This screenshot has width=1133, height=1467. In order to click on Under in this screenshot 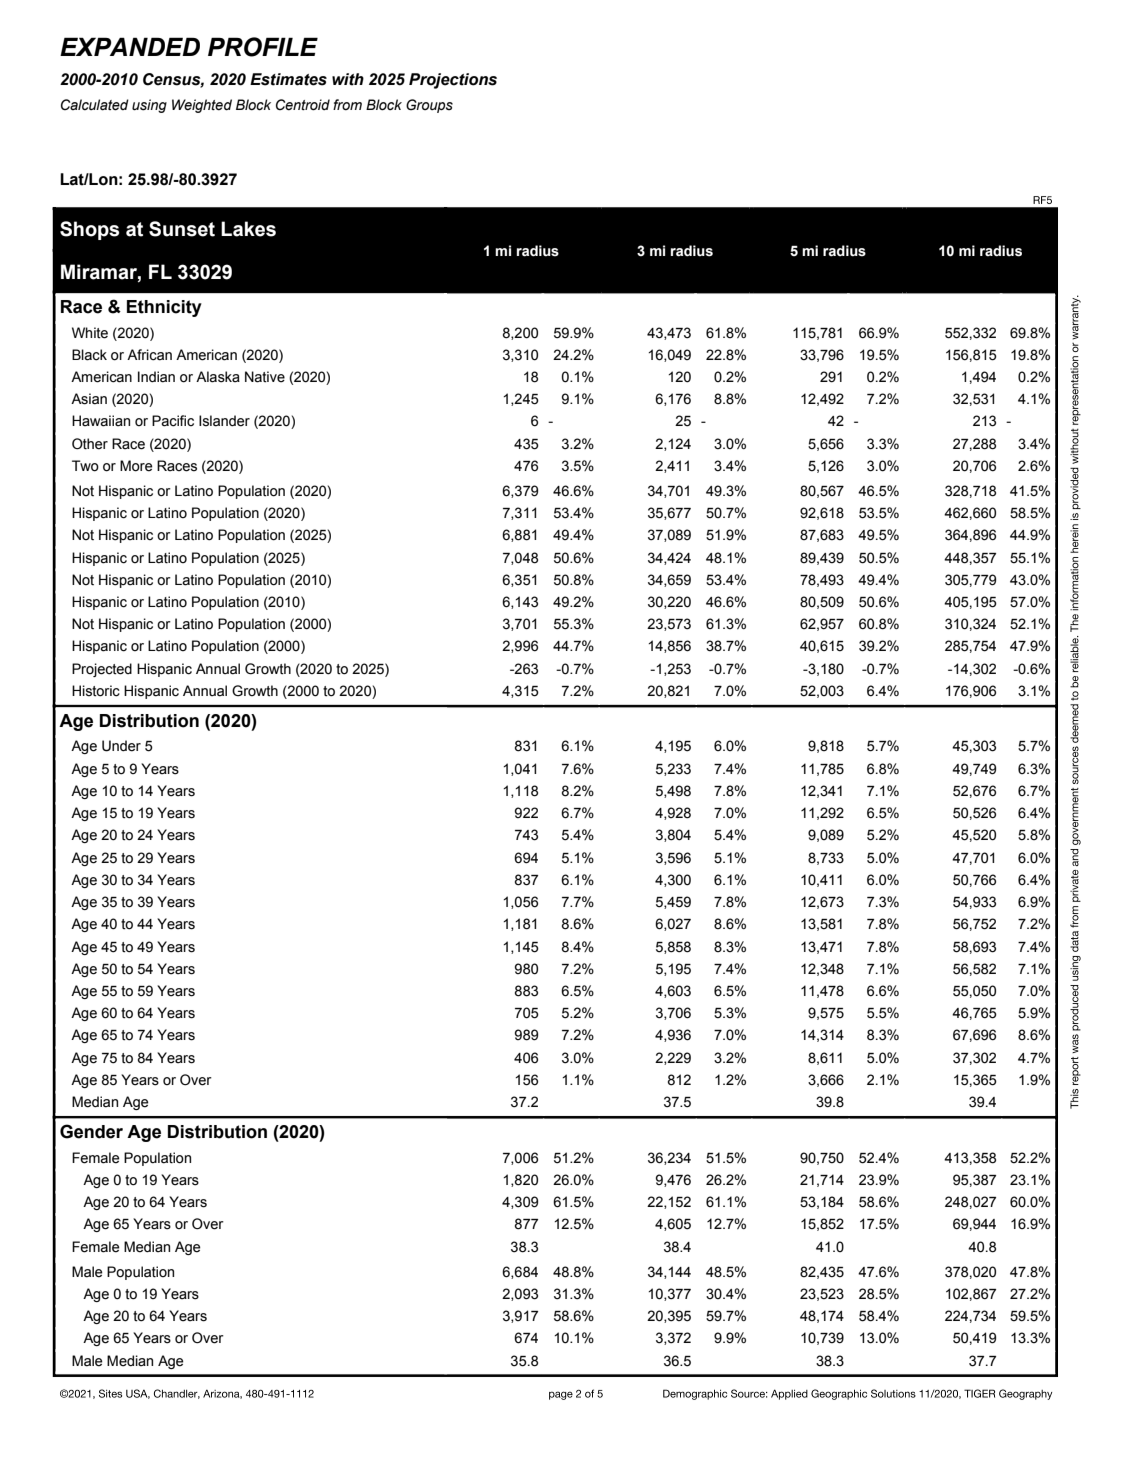, I will do `click(121, 746)`.
